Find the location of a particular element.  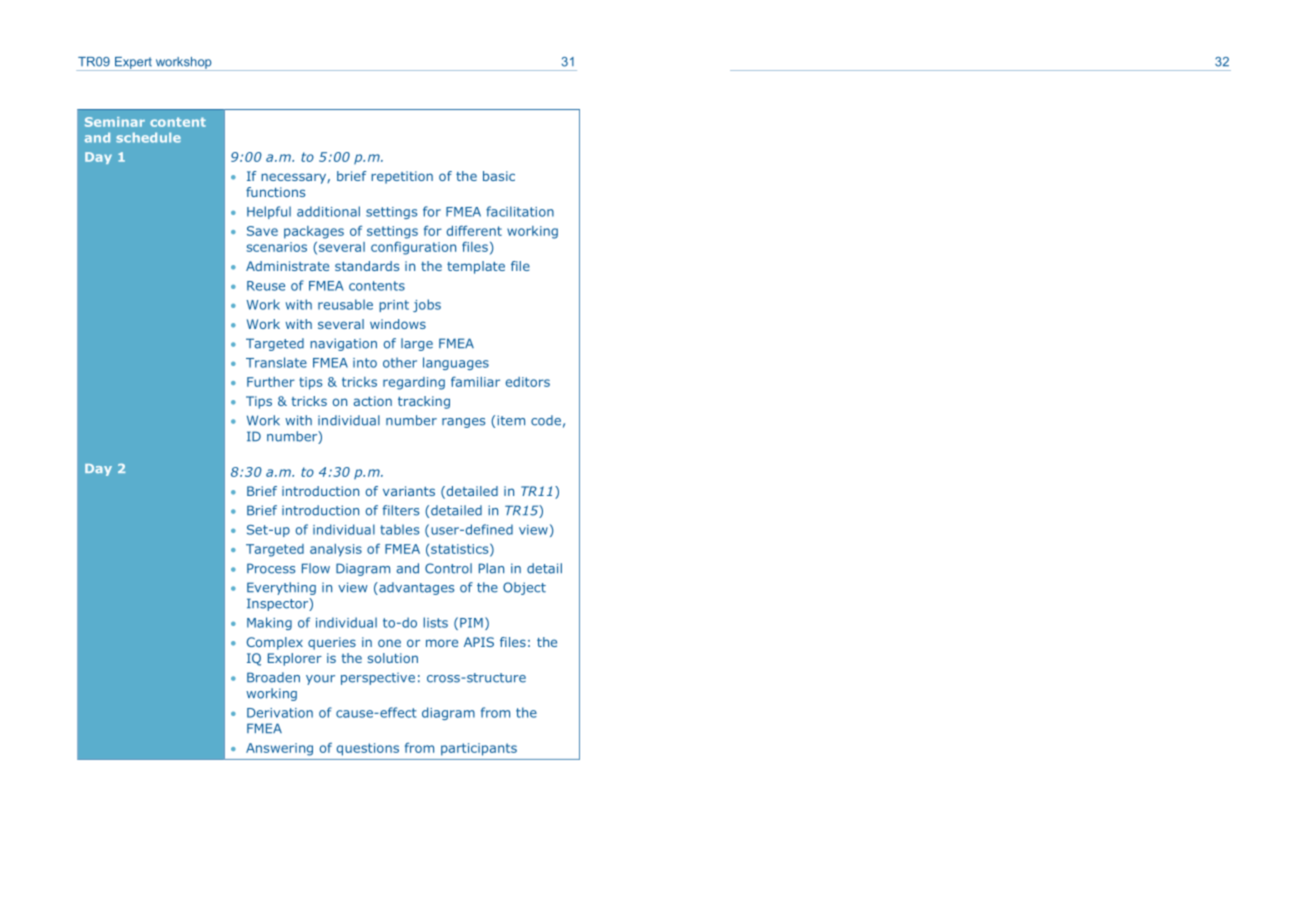

Further is located at coordinates (271, 382).
